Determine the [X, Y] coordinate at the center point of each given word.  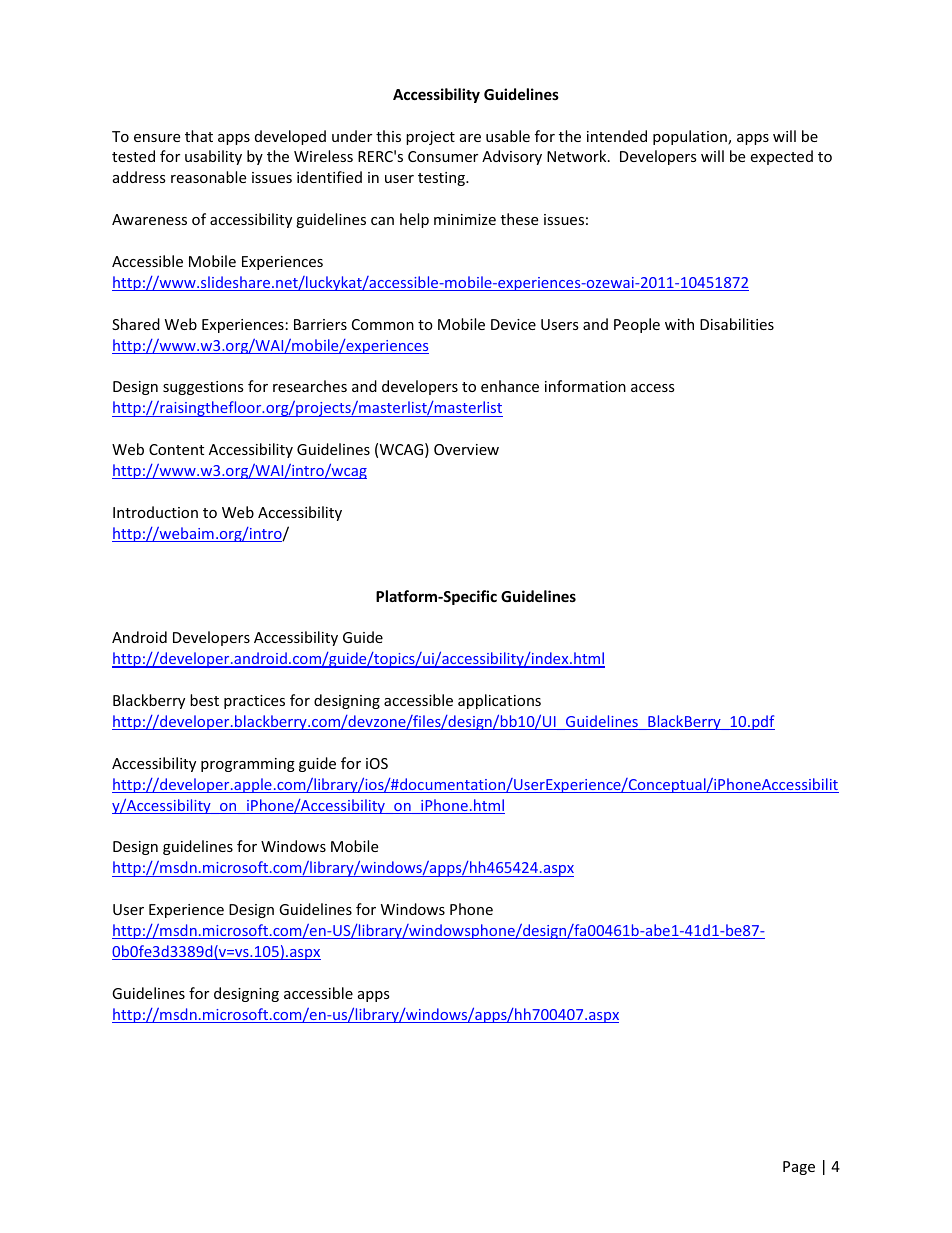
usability [213, 157]
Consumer [443, 156]
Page [799, 1168]
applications [499, 701]
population [691, 137]
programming [248, 765]
